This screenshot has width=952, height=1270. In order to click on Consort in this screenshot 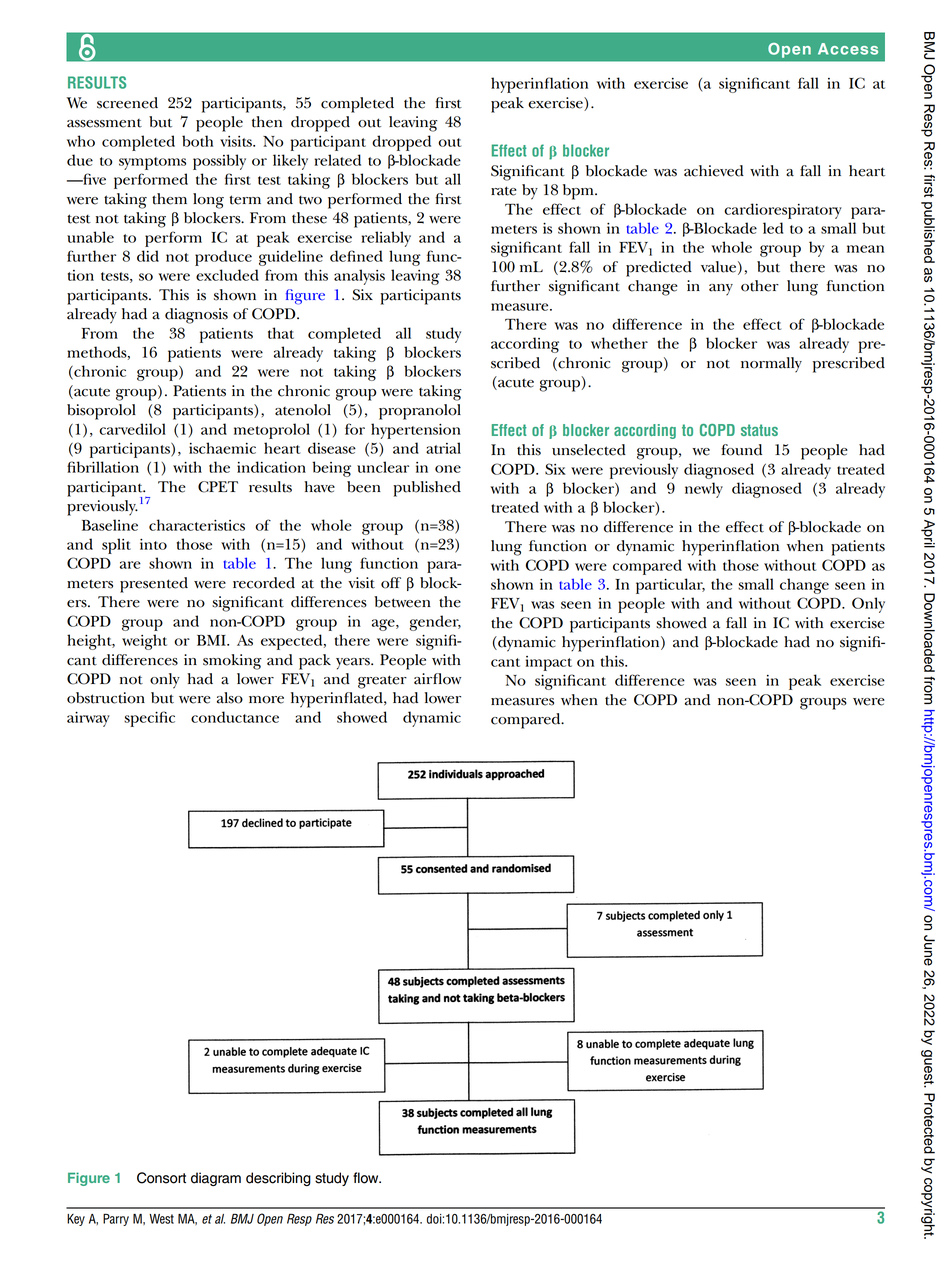, I will do `click(161, 1178)`.
